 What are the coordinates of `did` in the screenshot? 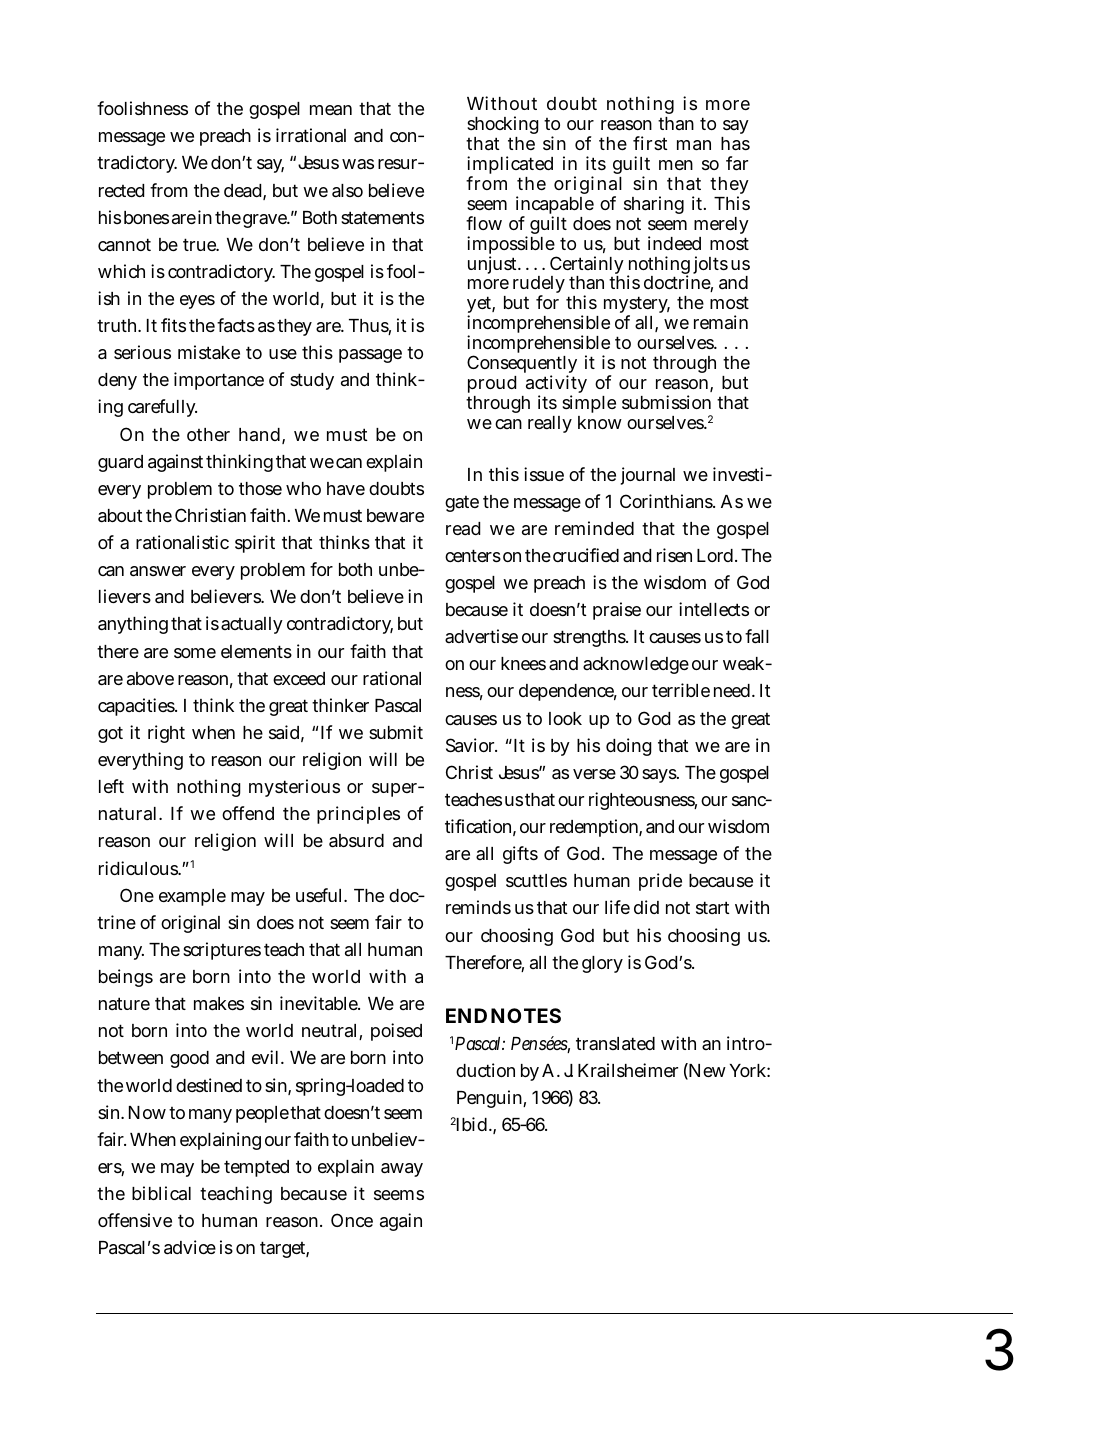 It's located at (646, 907).
